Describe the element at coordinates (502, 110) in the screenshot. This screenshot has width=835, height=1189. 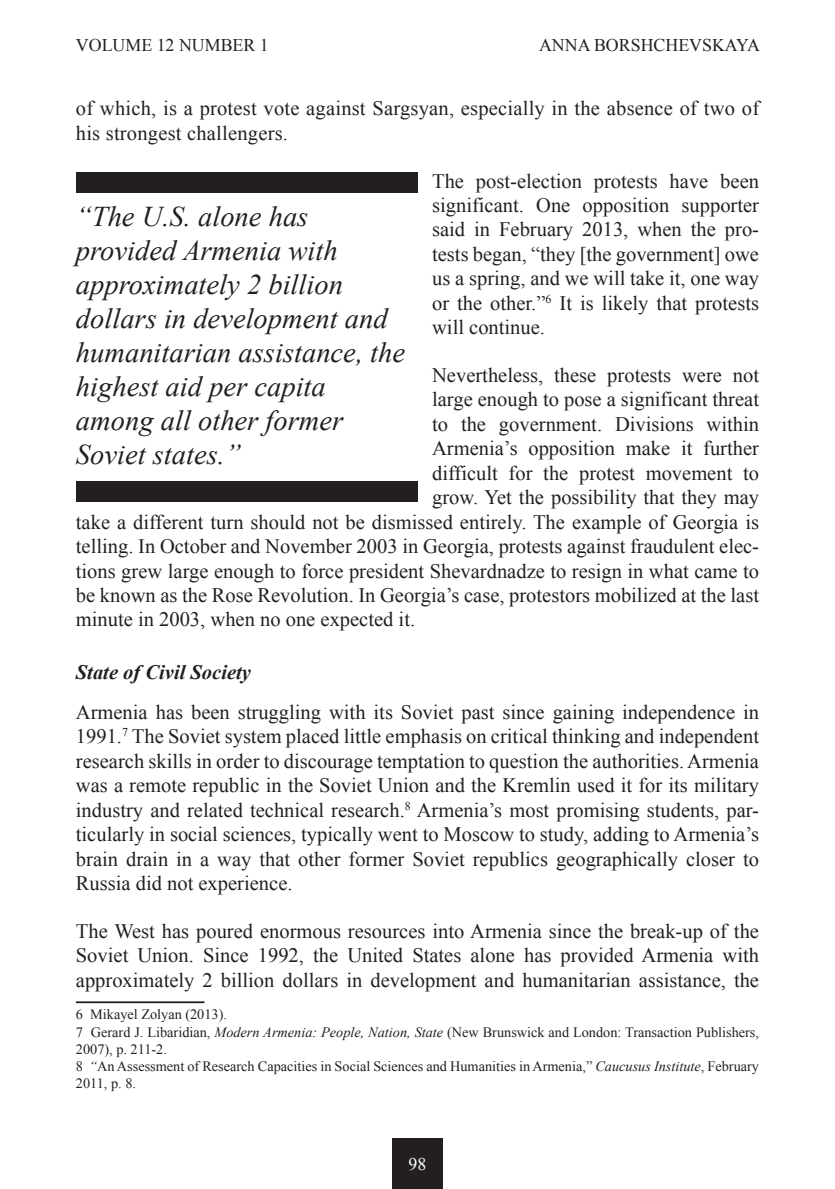
I see `especially` at that location.
